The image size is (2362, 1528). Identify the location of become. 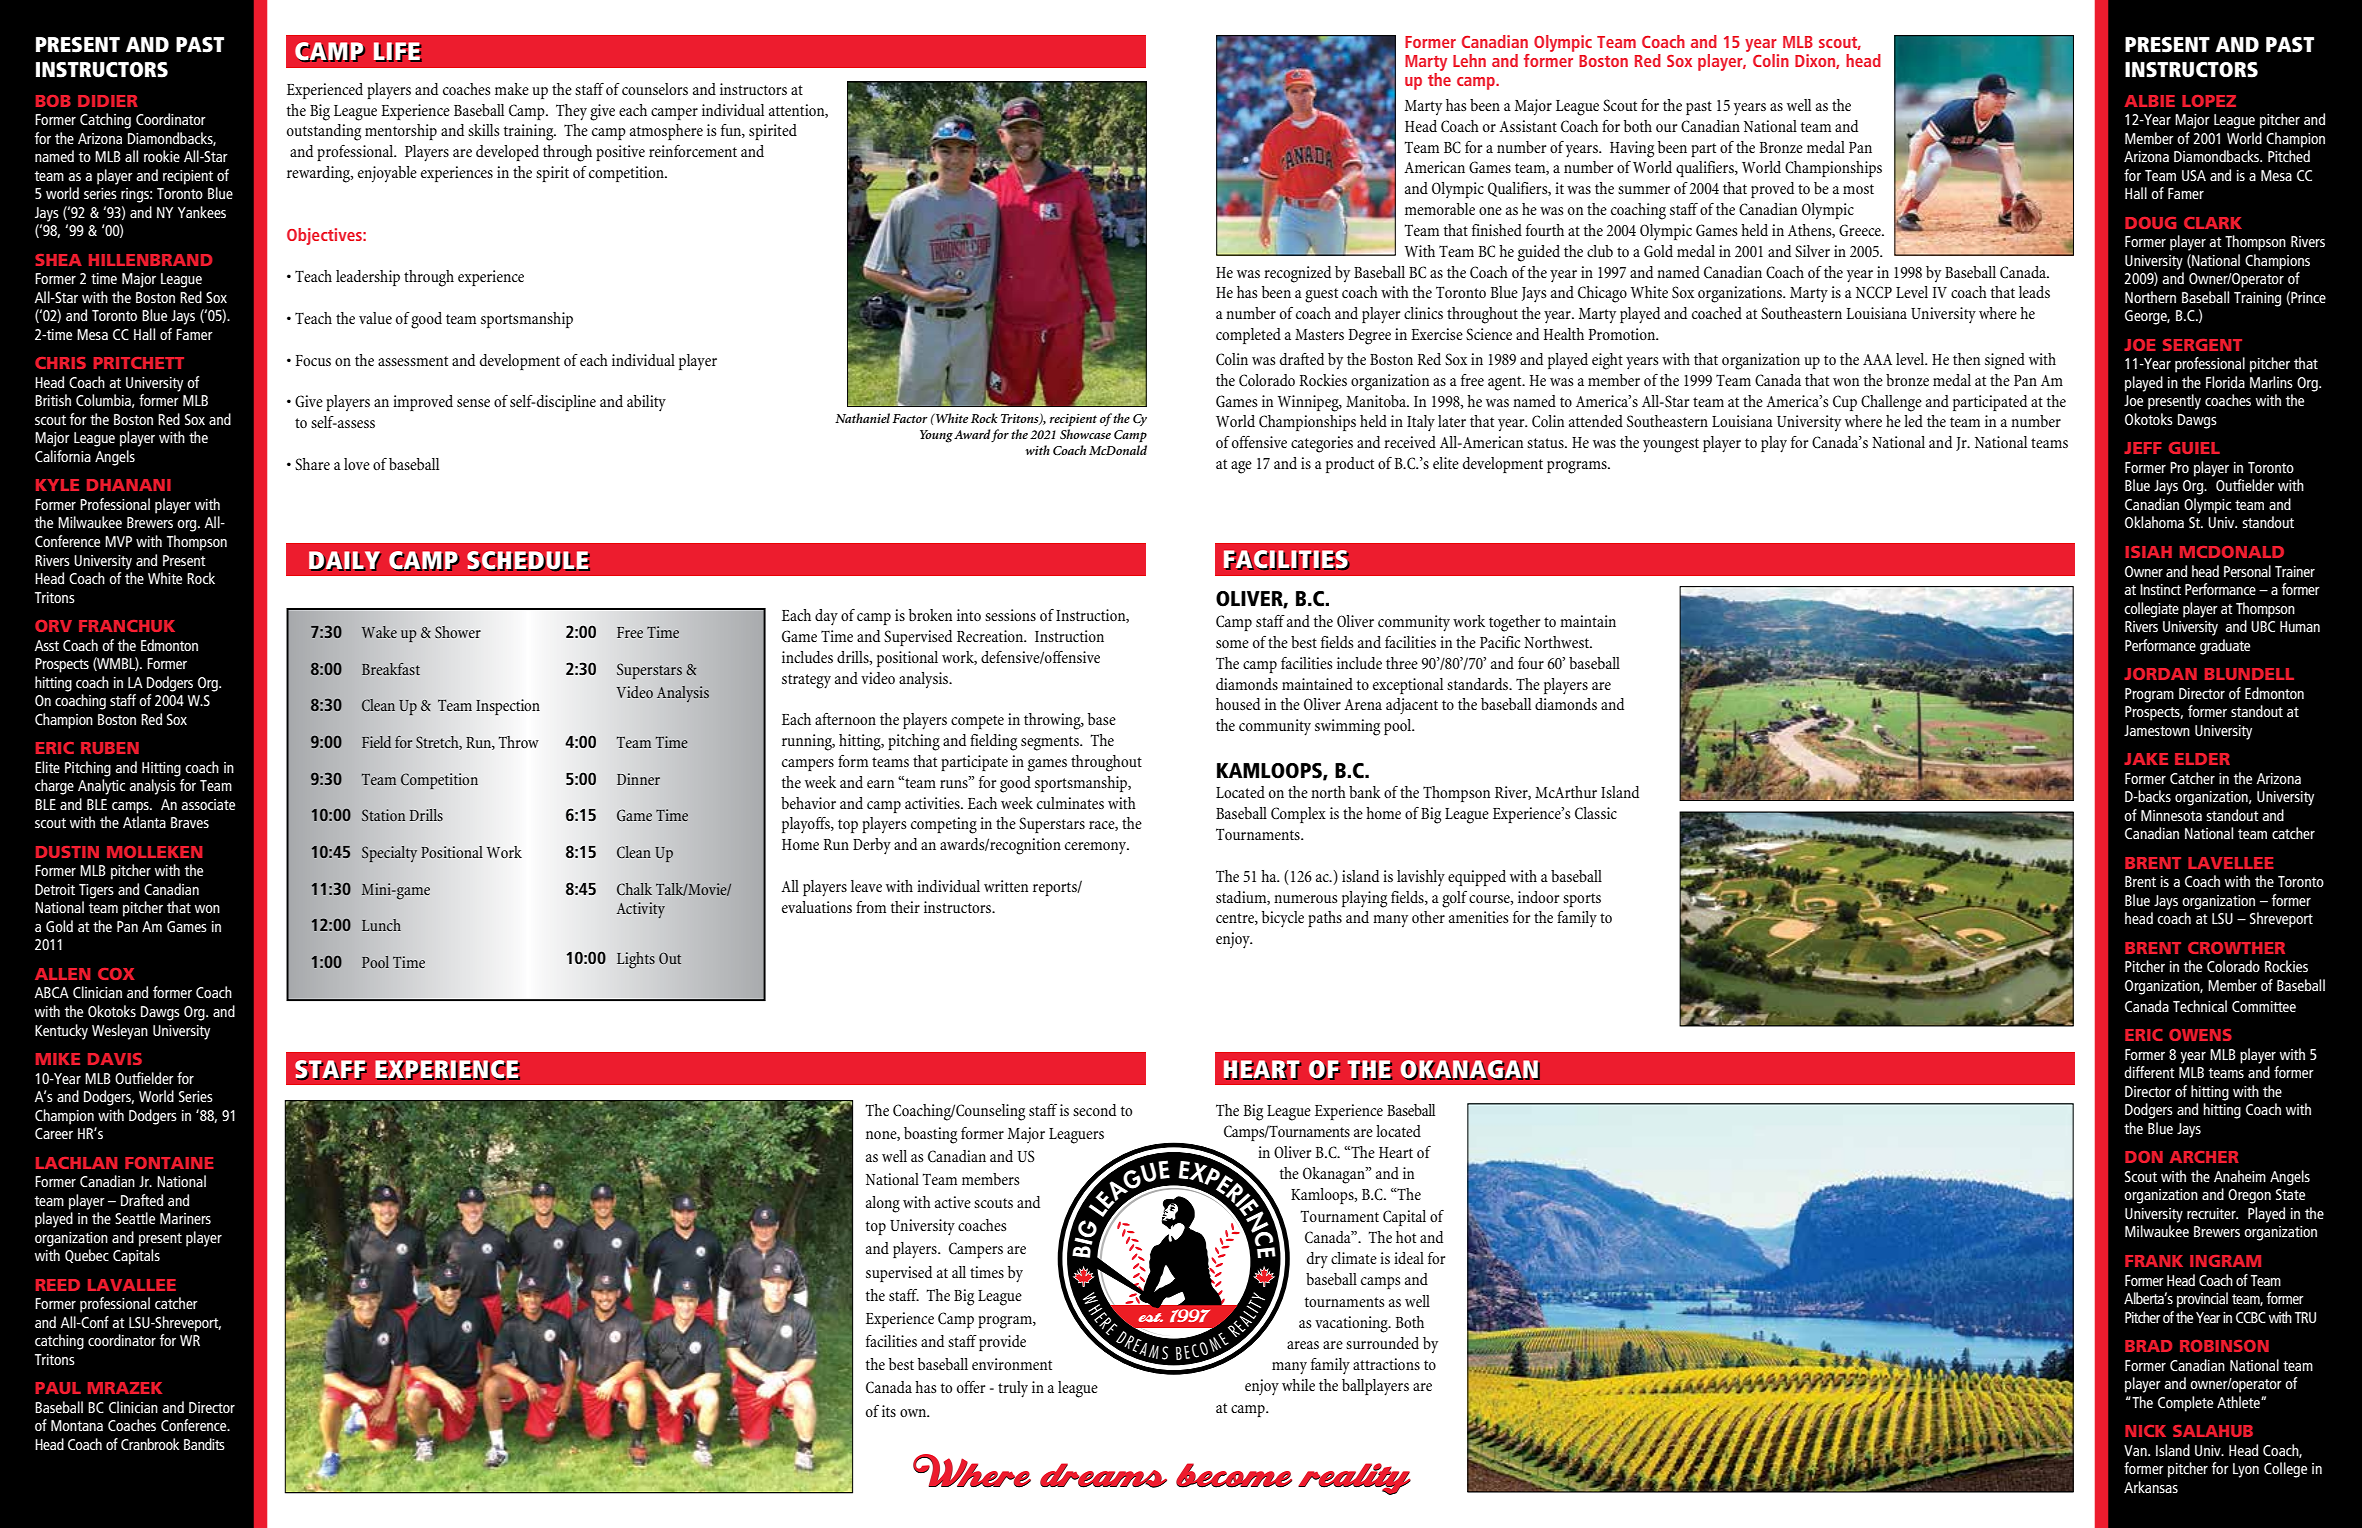
(1234, 1475).
